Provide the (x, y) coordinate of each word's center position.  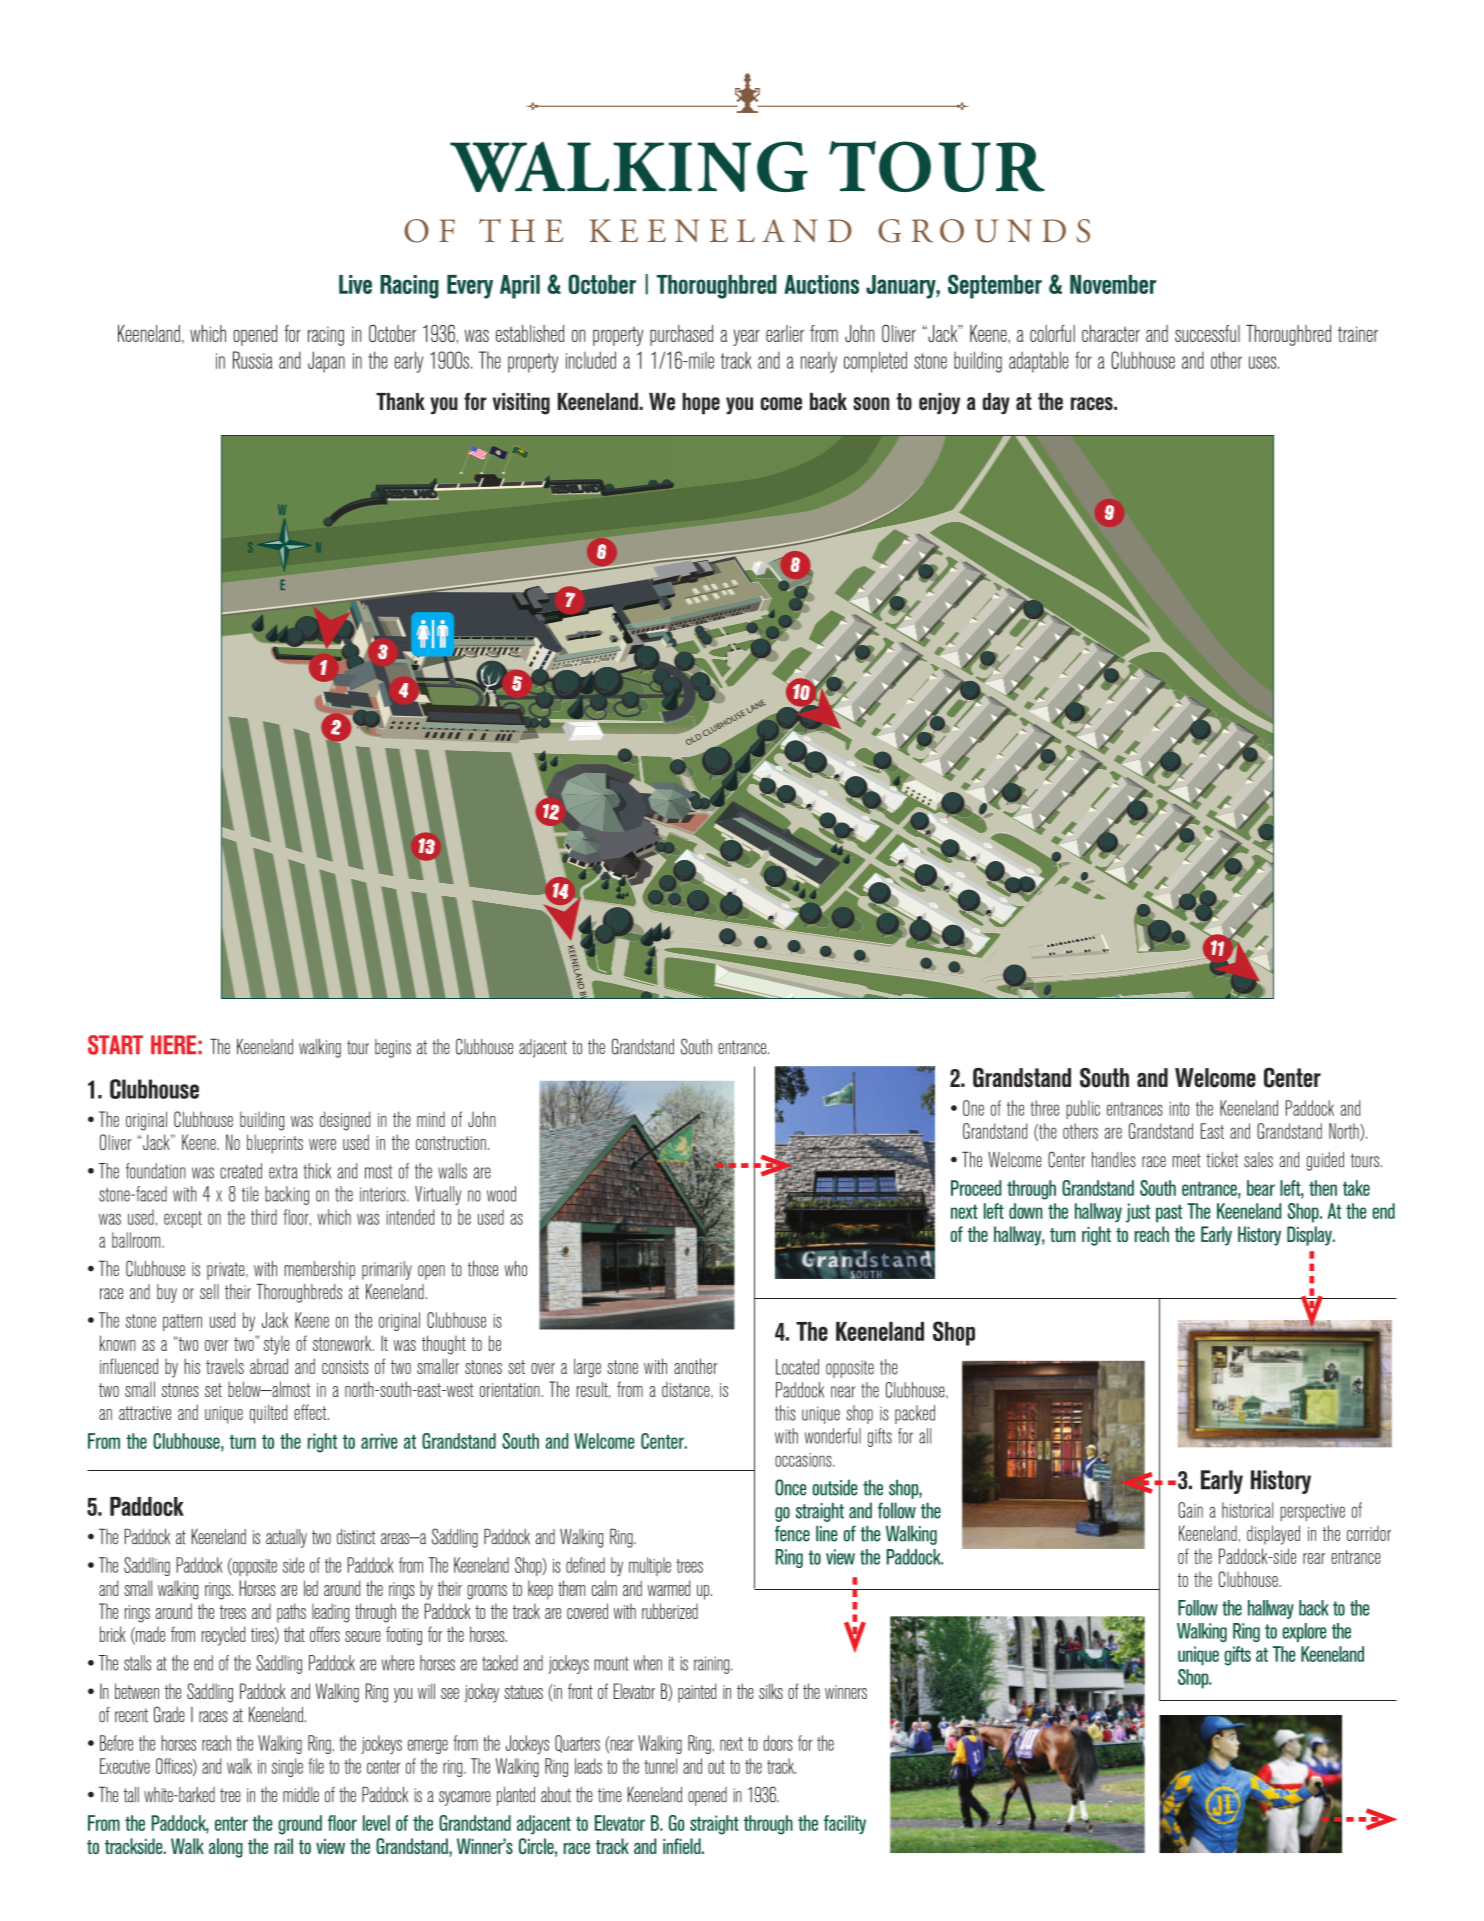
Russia (253, 360)
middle (301, 1795)
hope (701, 404)
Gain (1190, 1510)
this (785, 1413)
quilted (268, 1414)
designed (345, 1121)
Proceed (976, 1188)
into (1179, 1109)
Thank (400, 401)
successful (1207, 333)
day (996, 404)
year (746, 337)
